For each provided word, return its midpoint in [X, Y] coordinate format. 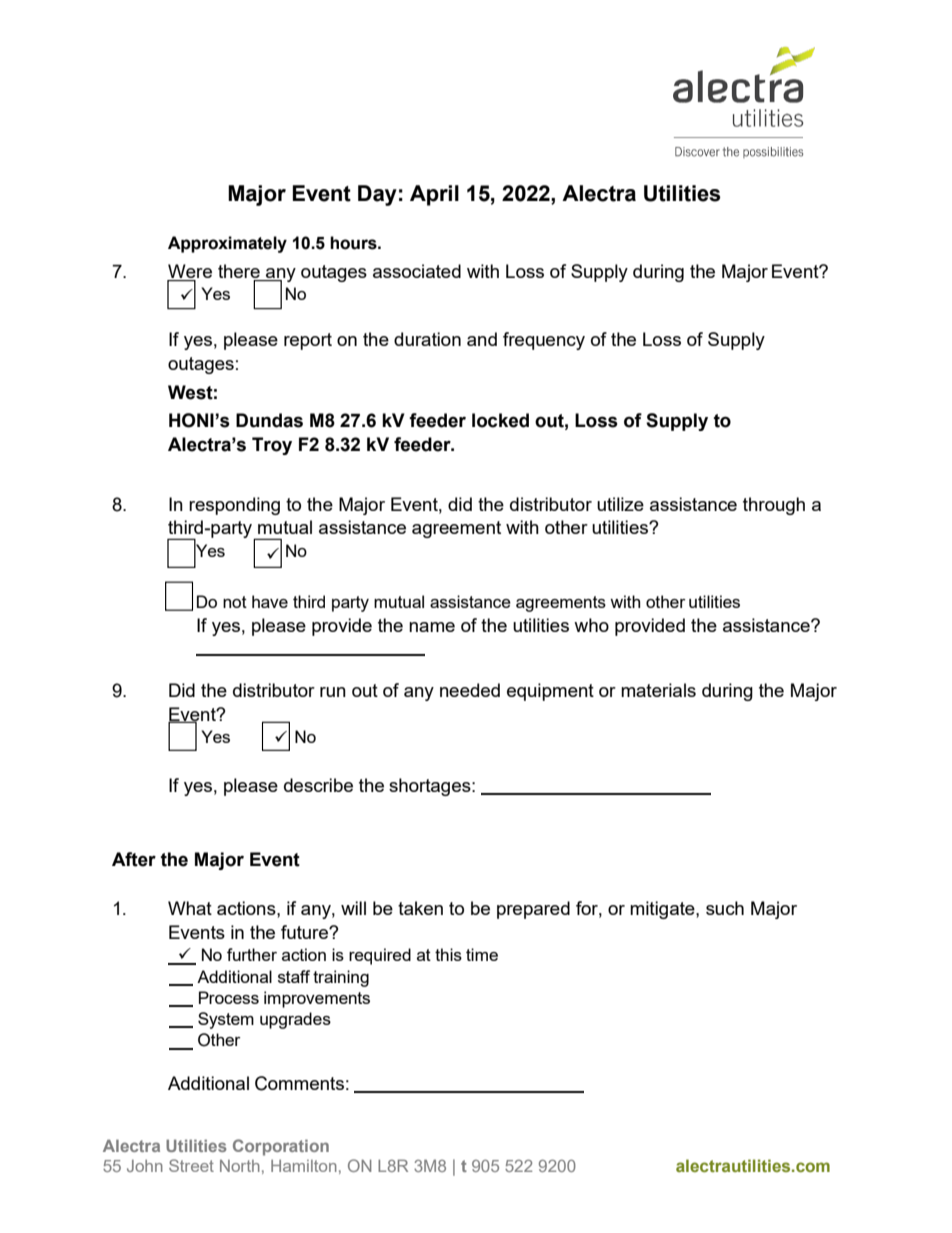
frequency [544, 341]
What [190, 908]
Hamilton [304, 1166]
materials [658, 690]
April [434, 195]
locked [500, 420]
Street [191, 1165]
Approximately [227, 244]
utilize [620, 504]
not [235, 602]
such [725, 908]
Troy [272, 446]
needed [470, 690]
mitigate [663, 910]
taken [420, 908]
